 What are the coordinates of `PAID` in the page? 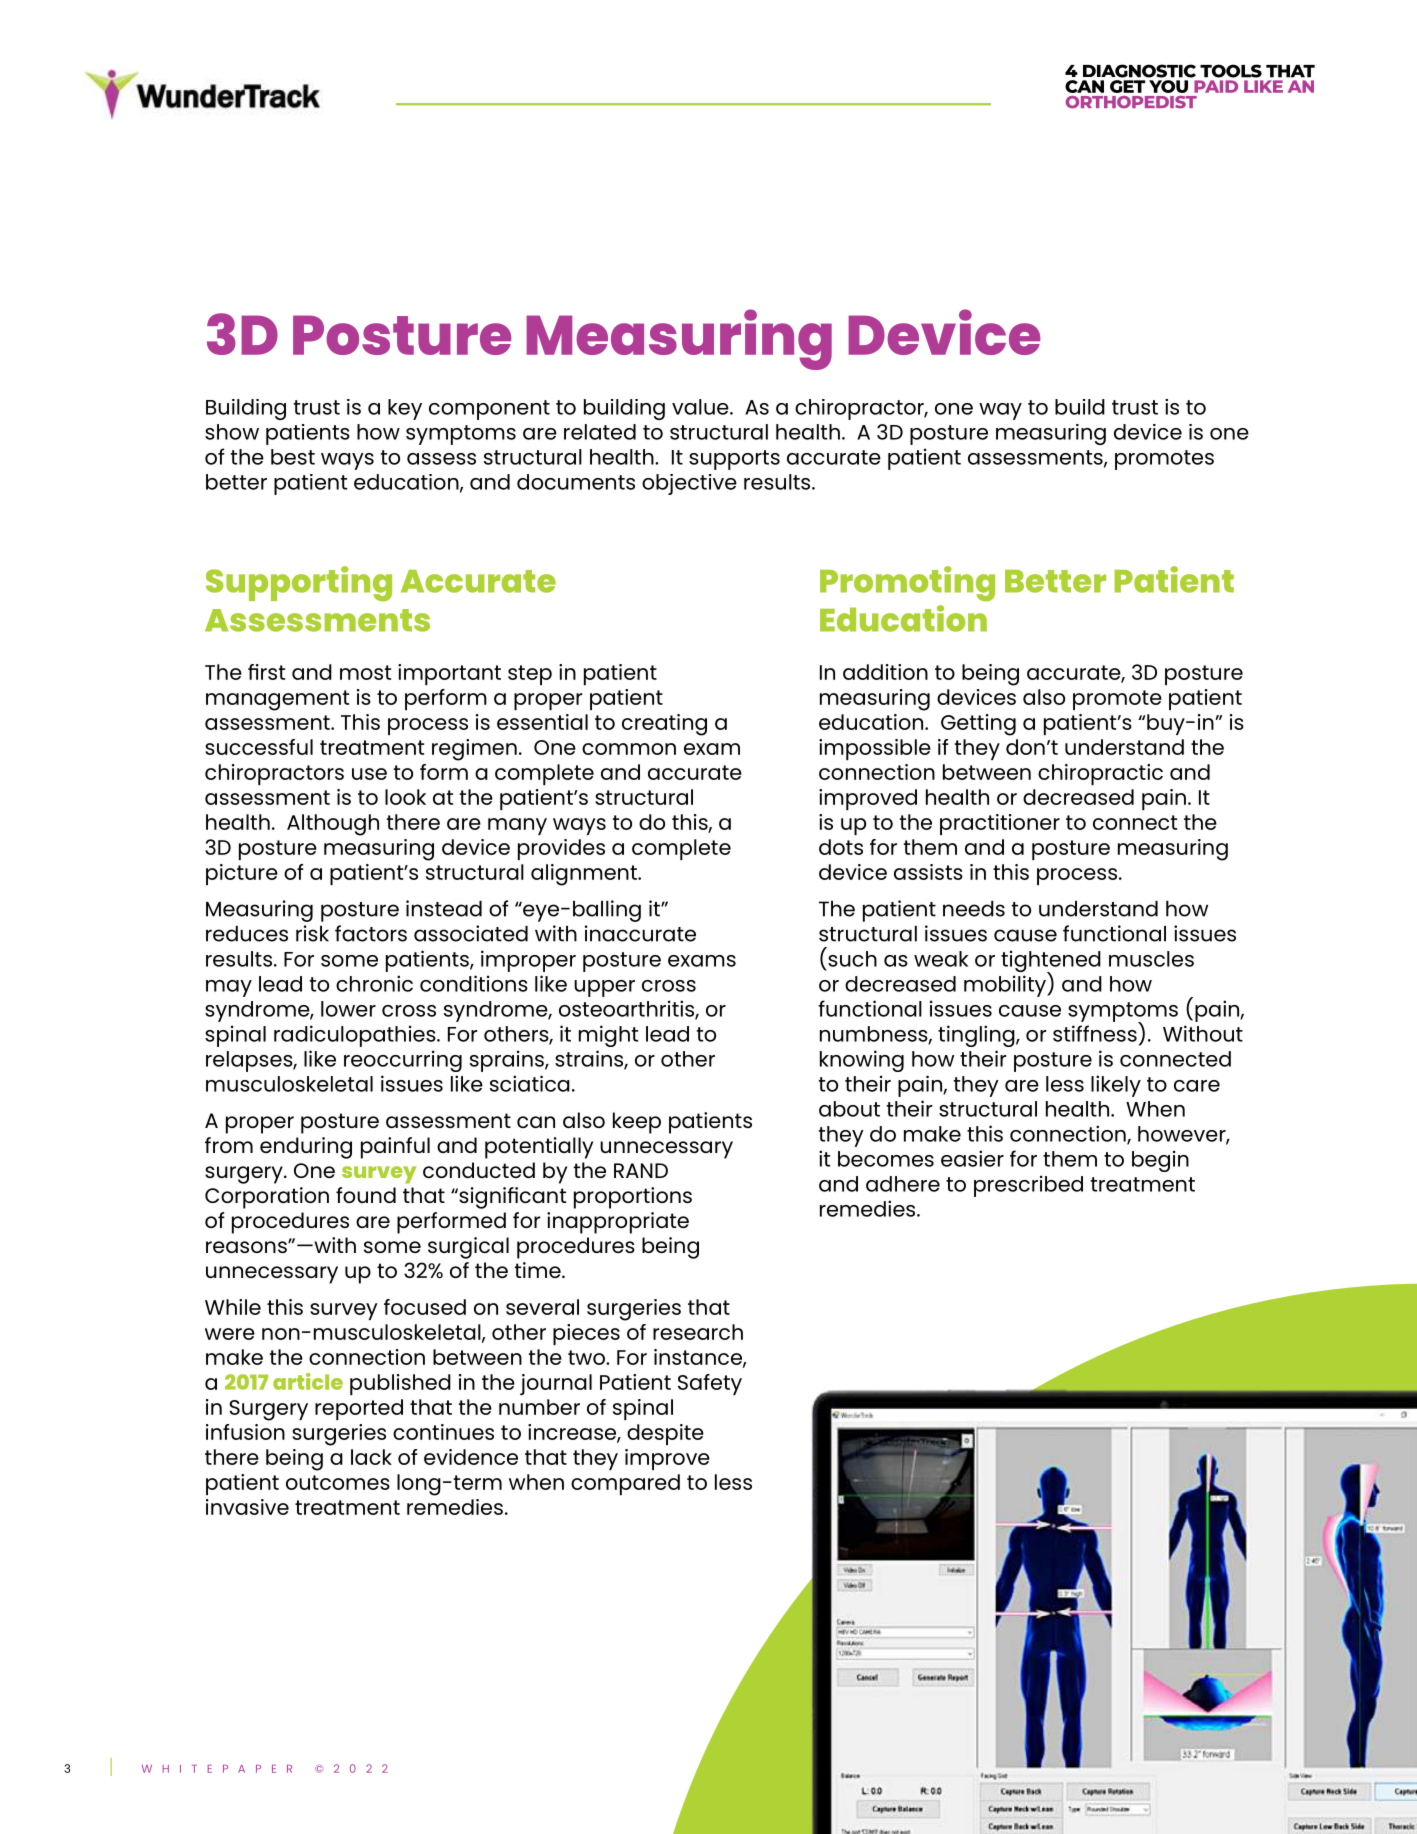 It's located at (1216, 86).
